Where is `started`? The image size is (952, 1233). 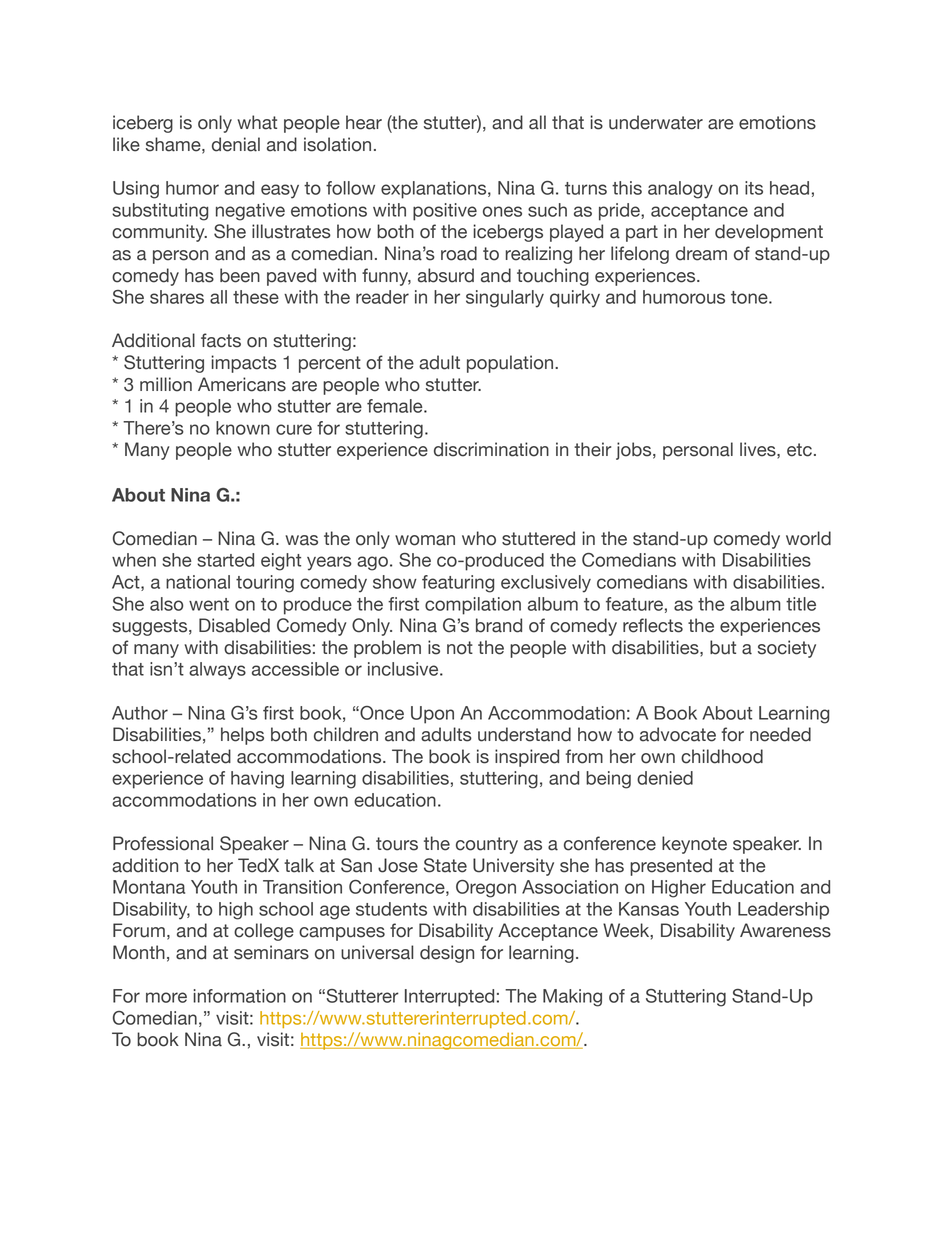
started is located at coordinates (225, 560).
